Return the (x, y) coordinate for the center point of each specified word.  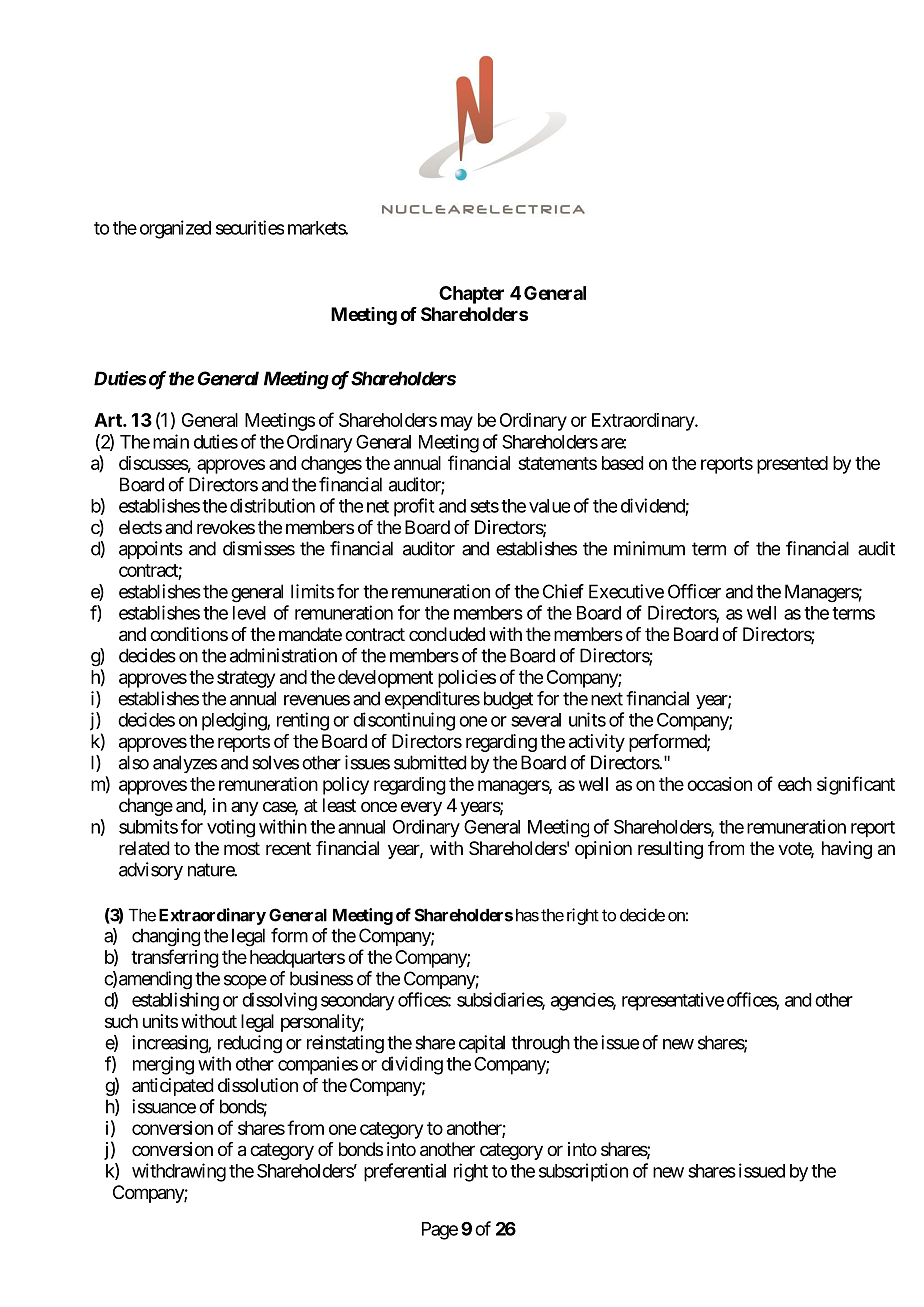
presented (792, 465)
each (795, 784)
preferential (405, 1172)
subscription (583, 1172)
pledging (235, 721)
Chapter (471, 295)
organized (175, 229)
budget (508, 700)
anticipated (173, 1087)
